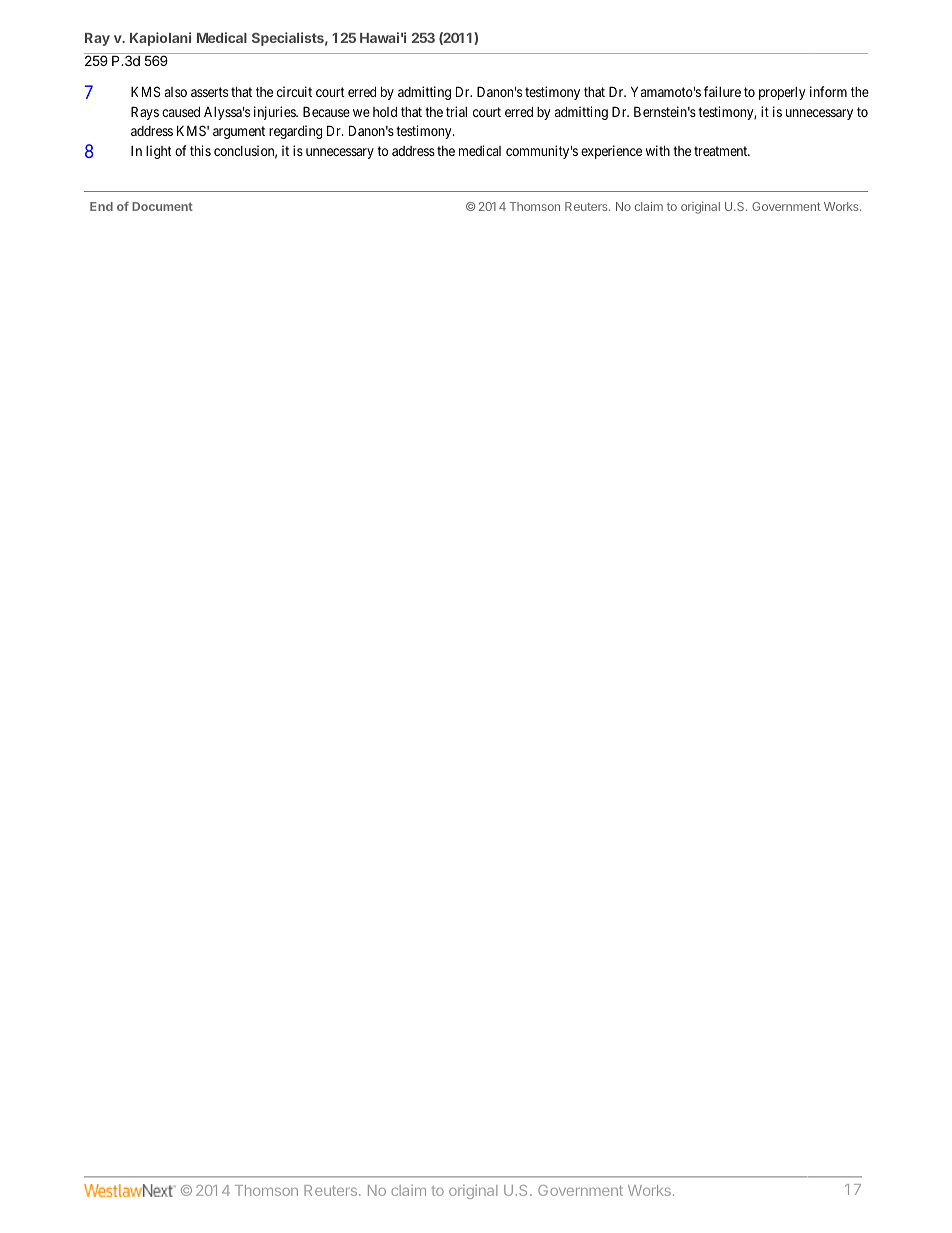  I want to click on also, so click(176, 92).
